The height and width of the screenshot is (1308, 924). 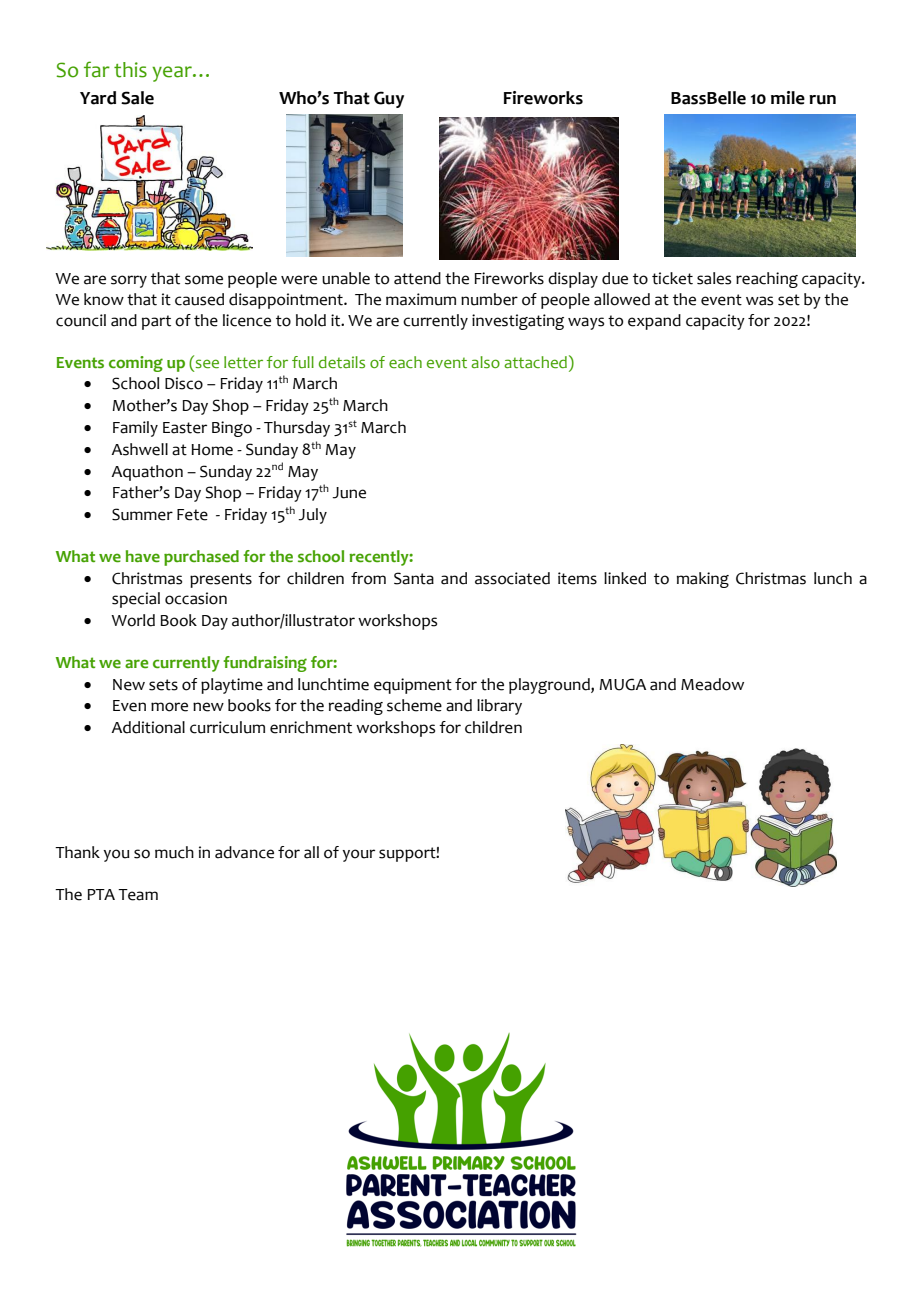 What do you see at coordinates (421, 299) in the screenshot?
I see `maximum` at bounding box center [421, 299].
